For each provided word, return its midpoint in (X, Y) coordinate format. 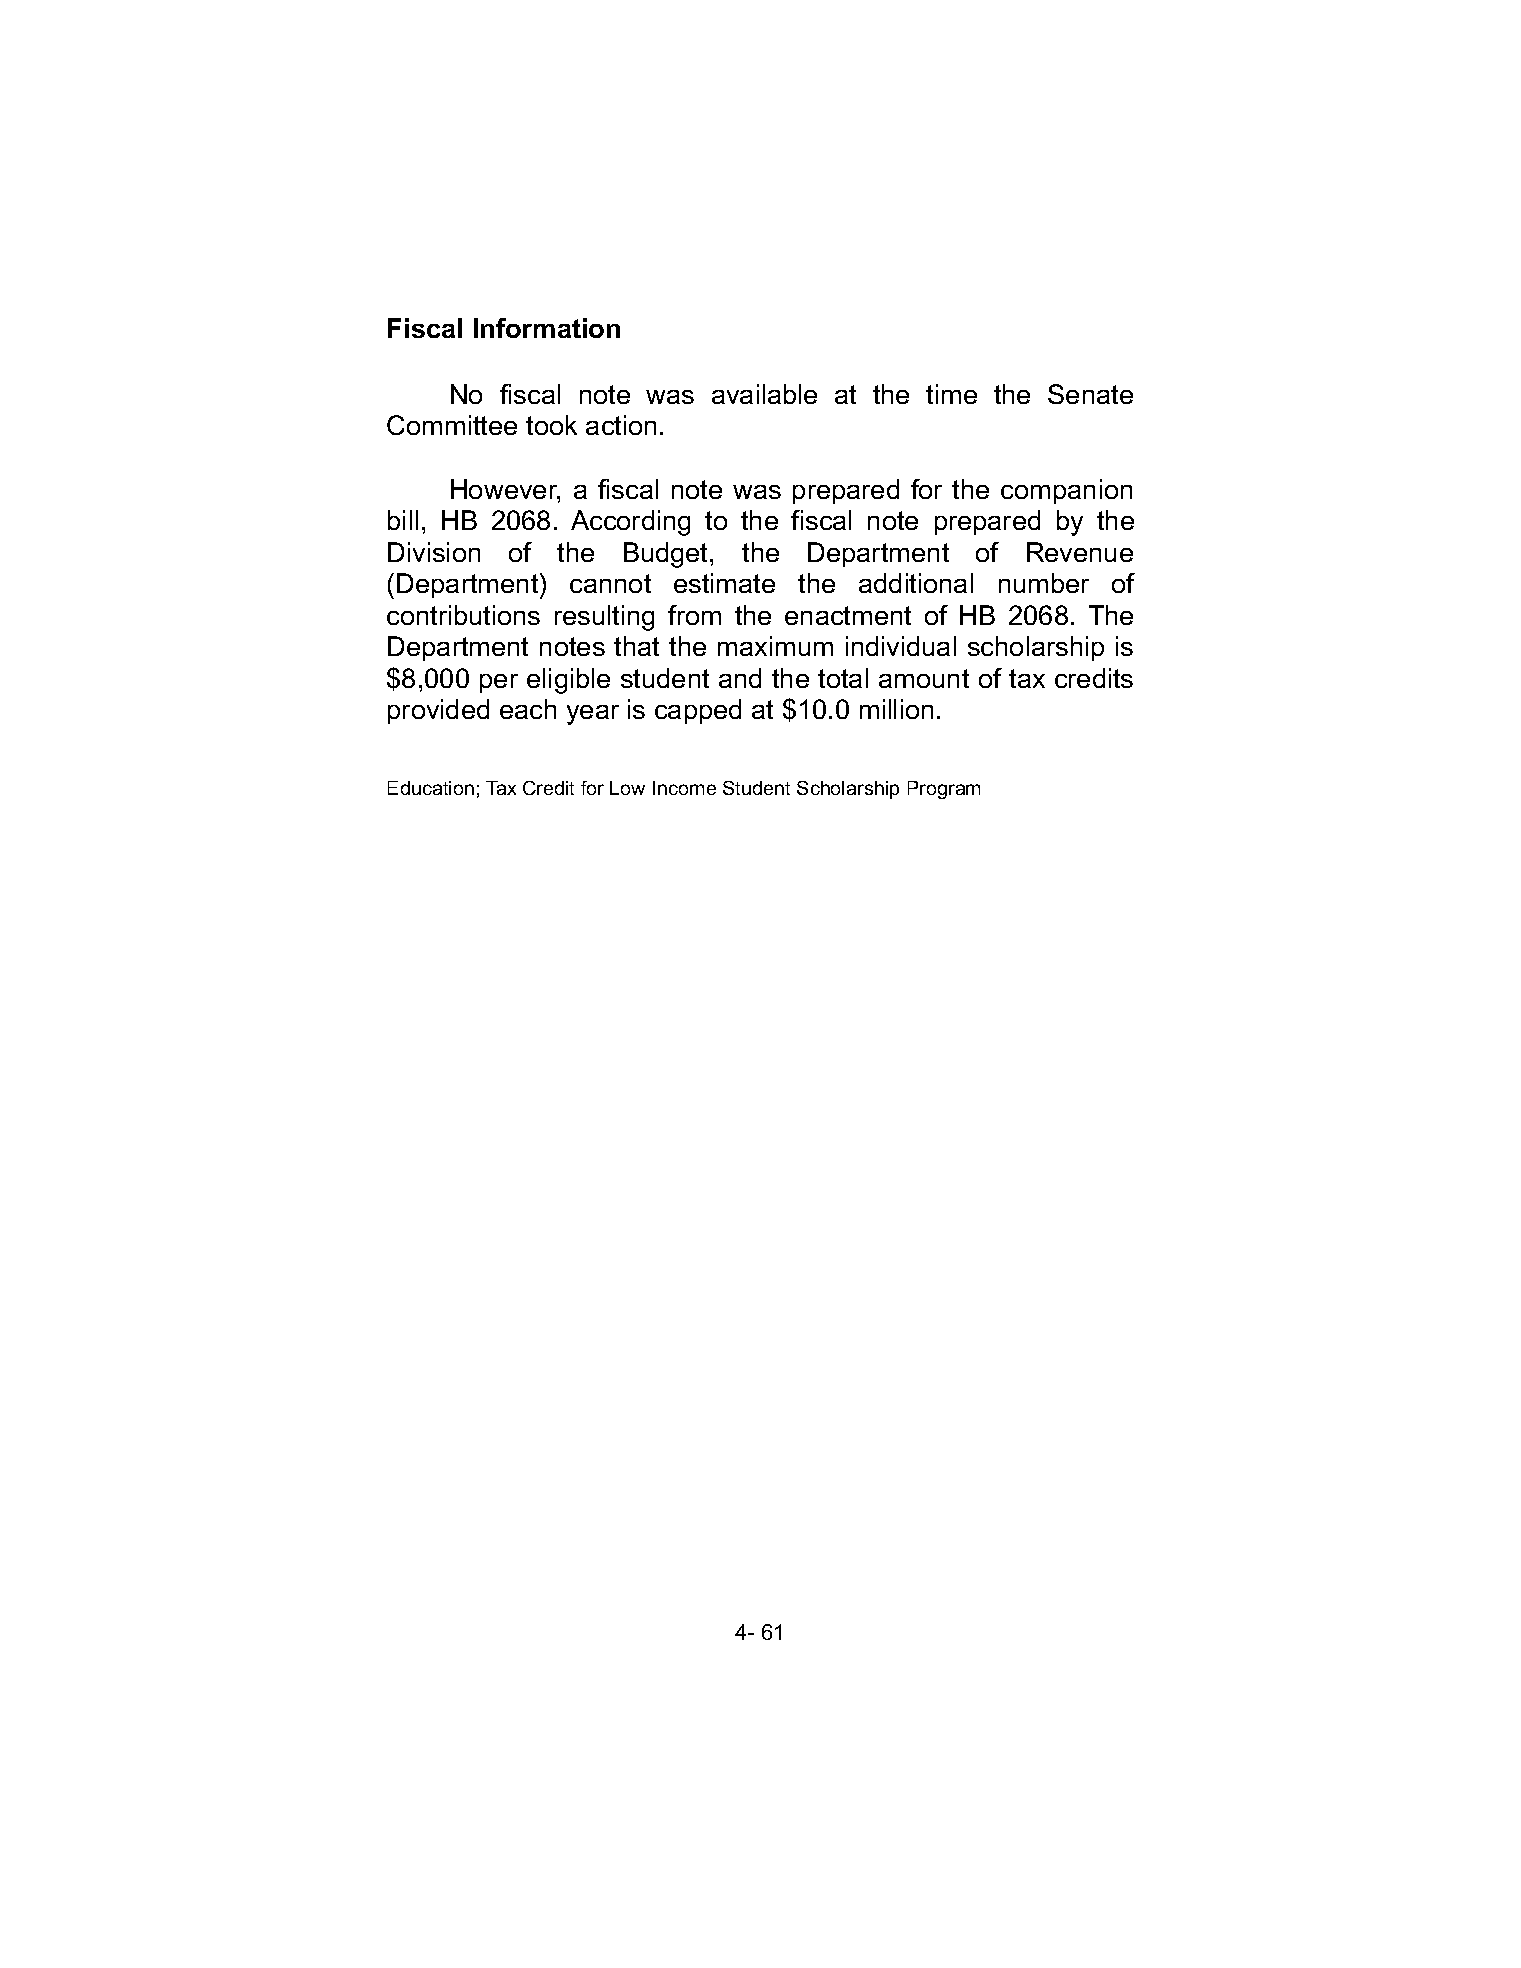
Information (547, 328)
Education (431, 788)
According (630, 523)
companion (1066, 491)
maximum (775, 646)
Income (684, 788)
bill (403, 520)
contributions (463, 615)
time (951, 394)
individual (901, 646)
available (764, 394)
